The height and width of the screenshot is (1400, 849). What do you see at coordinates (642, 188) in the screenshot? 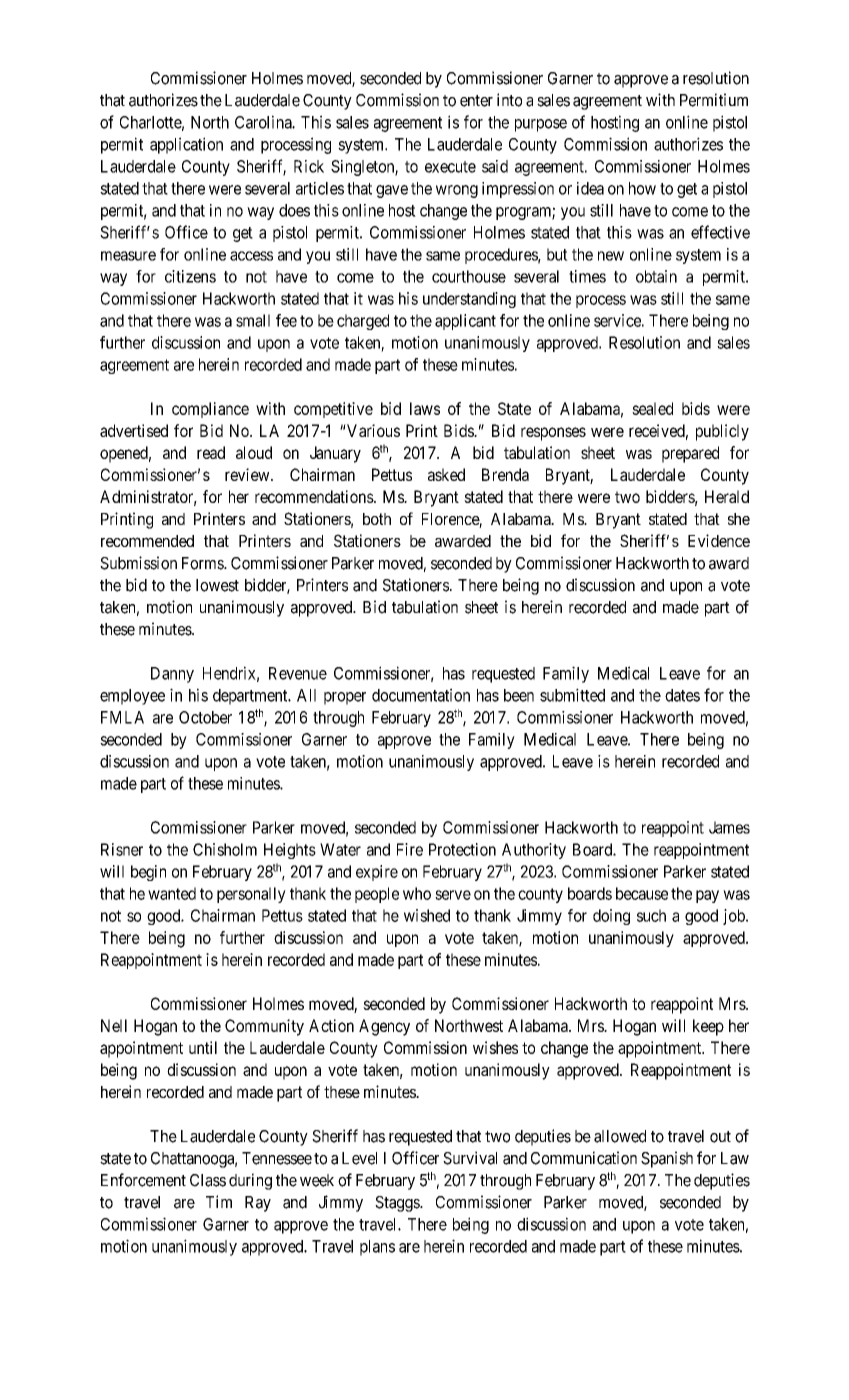
I see `how` at bounding box center [642, 188].
